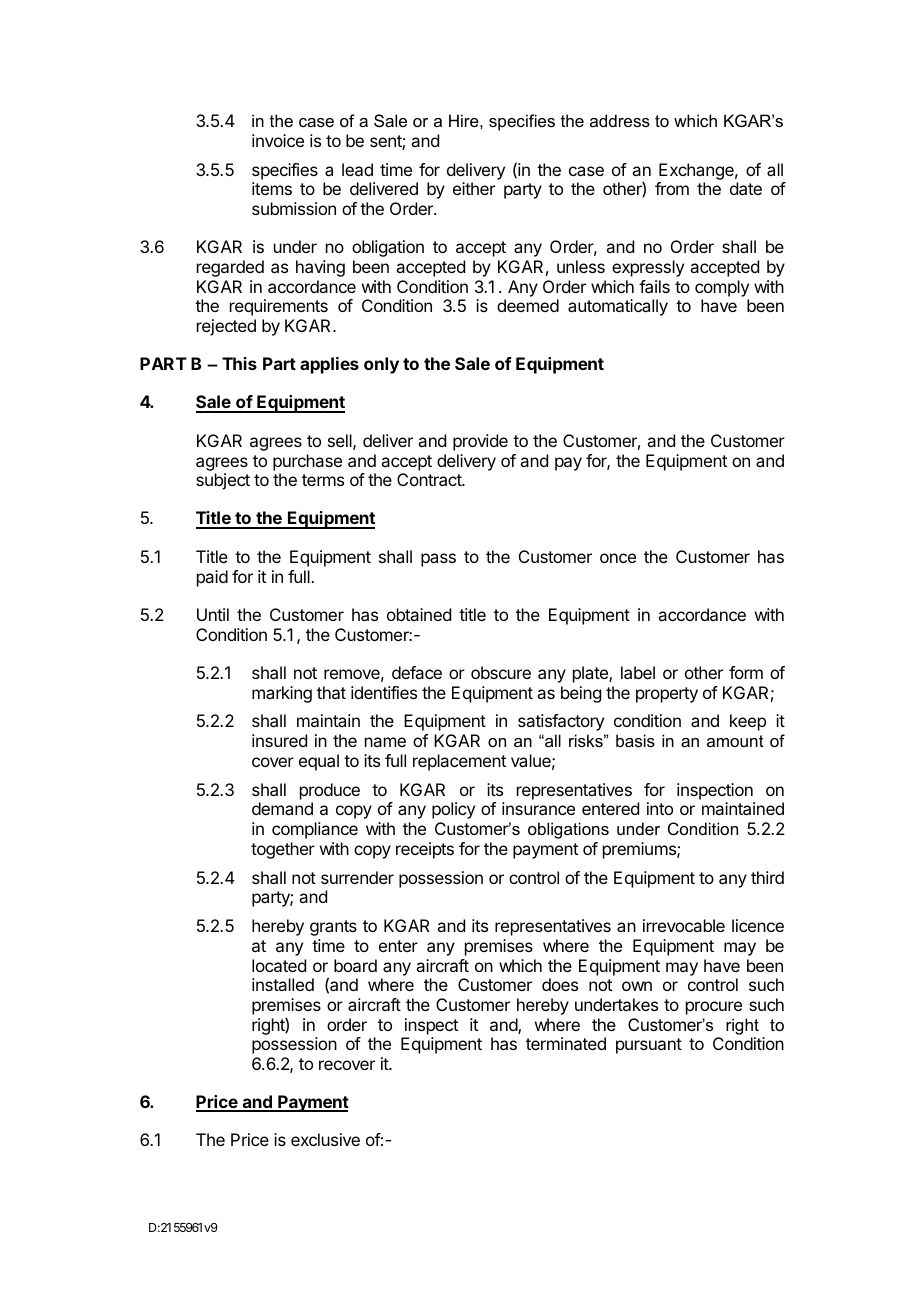  What do you see at coordinates (528, 305) in the screenshot?
I see `deemed` at bounding box center [528, 305].
